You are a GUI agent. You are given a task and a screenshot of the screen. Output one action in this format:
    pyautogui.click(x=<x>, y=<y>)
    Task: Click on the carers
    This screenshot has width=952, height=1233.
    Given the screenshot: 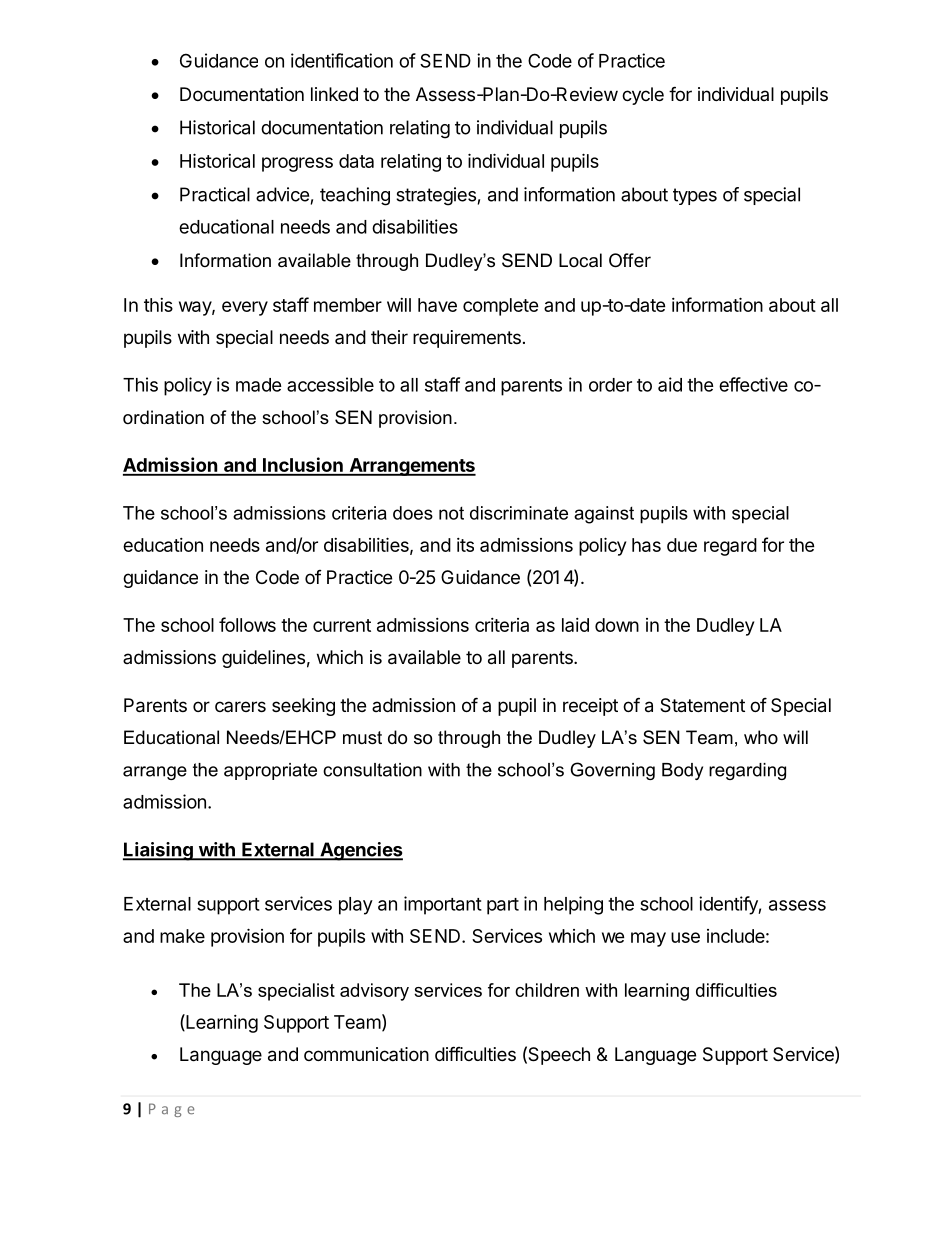 What is the action you would take?
    pyautogui.click(x=240, y=706)
